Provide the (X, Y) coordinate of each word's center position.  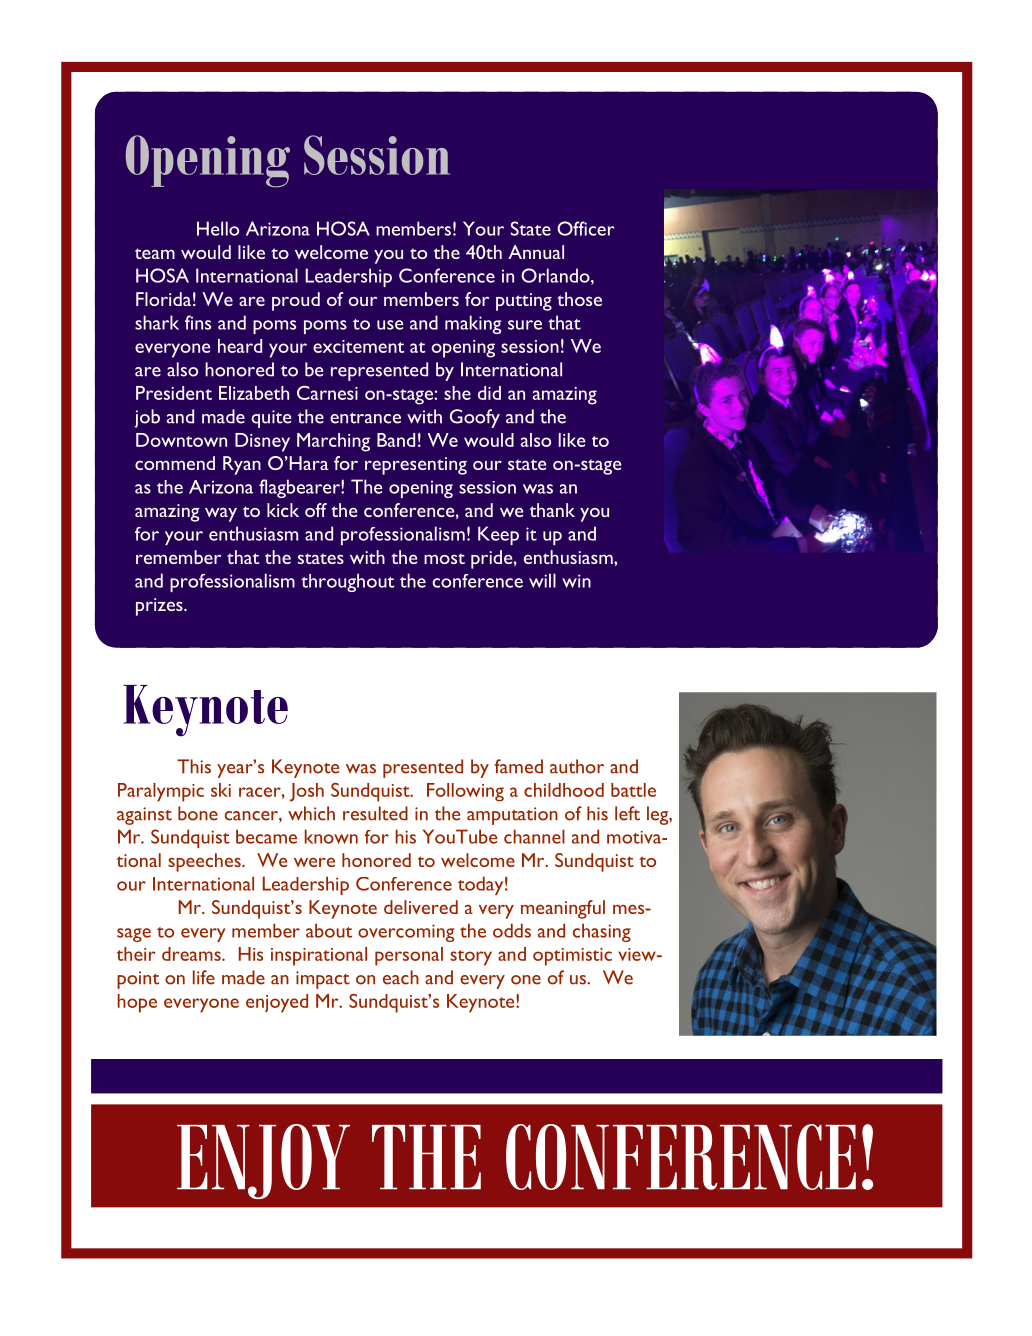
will (542, 580)
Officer (586, 228)
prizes (160, 607)
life (204, 977)
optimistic (572, 957)
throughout (347, 582)
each (401, 977)
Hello (218, 228)
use (390, 325)
